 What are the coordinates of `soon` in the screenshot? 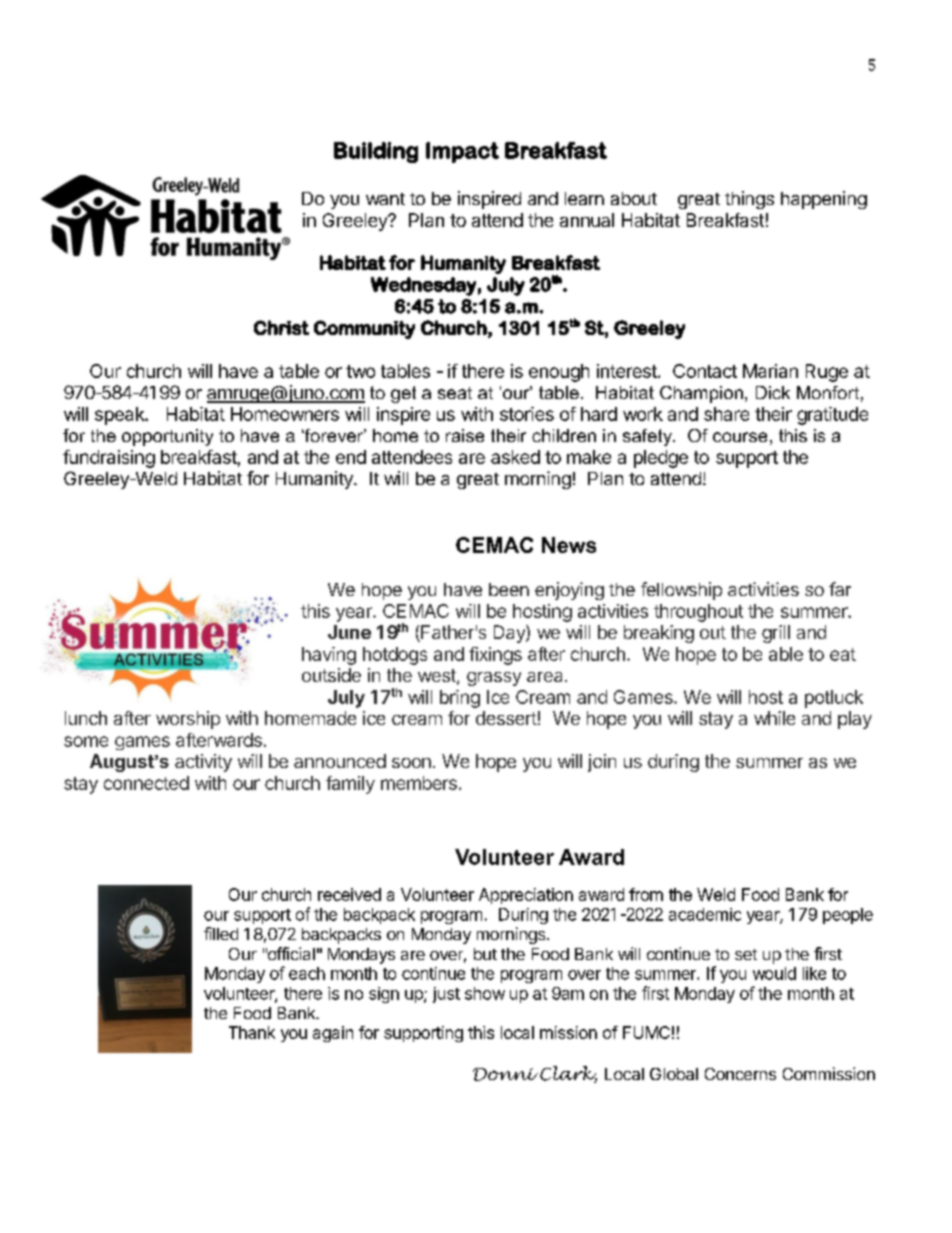 It's located at (411, 763).
